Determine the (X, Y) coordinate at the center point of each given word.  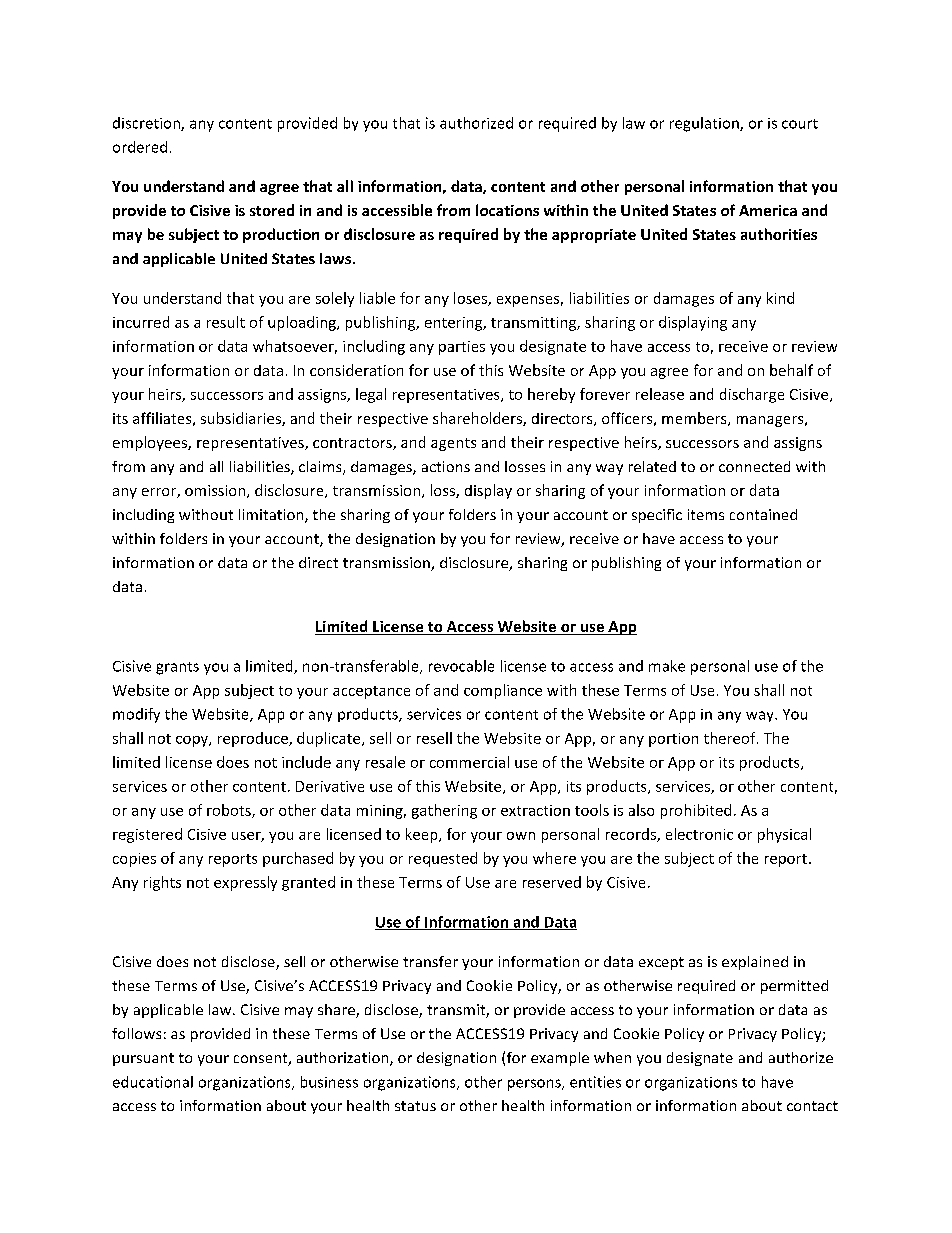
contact (812, 1106)
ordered (140, 147)
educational (153, 1082)
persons (535, 1085)
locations (507, 210)
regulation (705, 124)
